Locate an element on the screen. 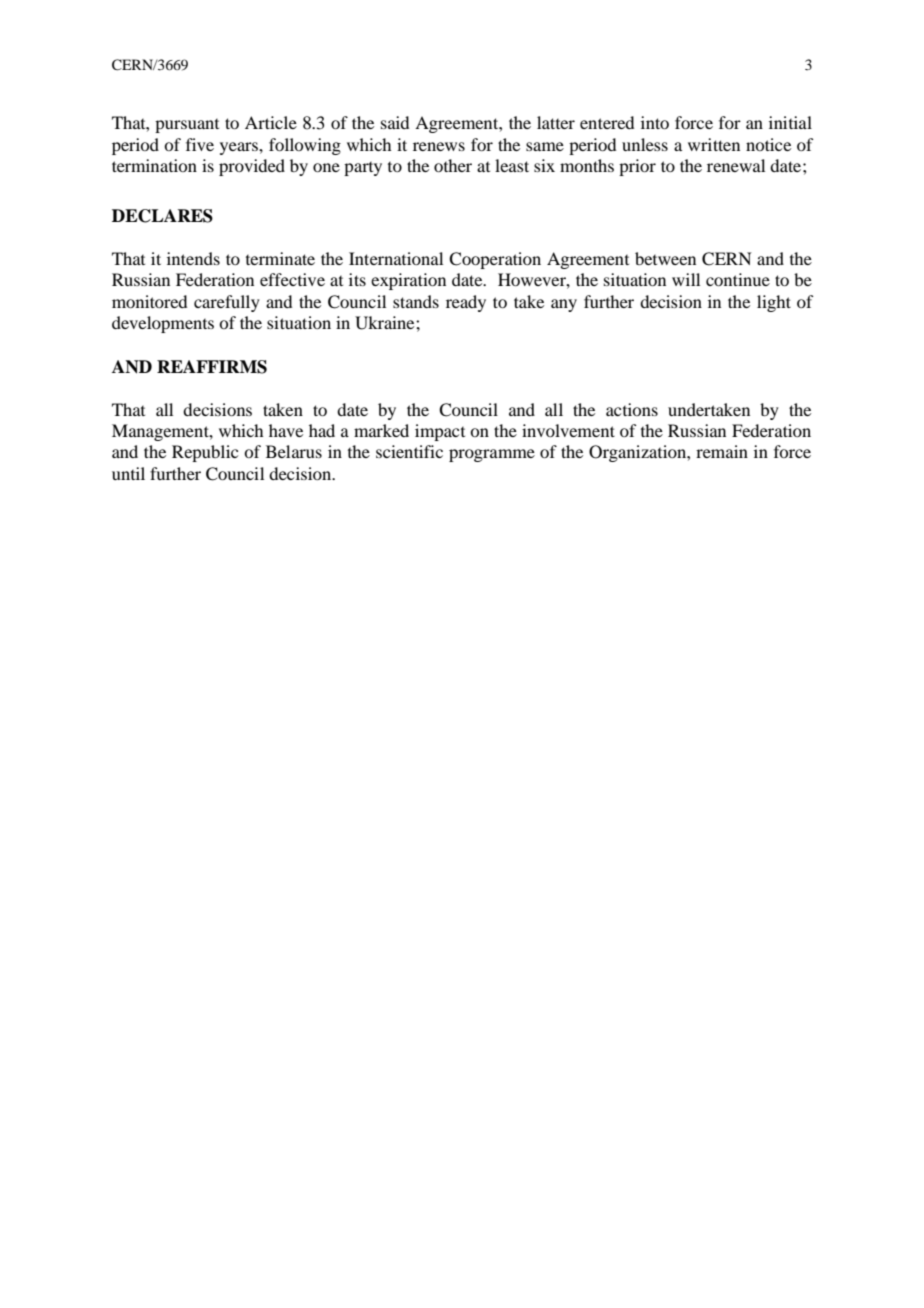 The image size is (924, 1308). light is located at coordinates (774, 303).
